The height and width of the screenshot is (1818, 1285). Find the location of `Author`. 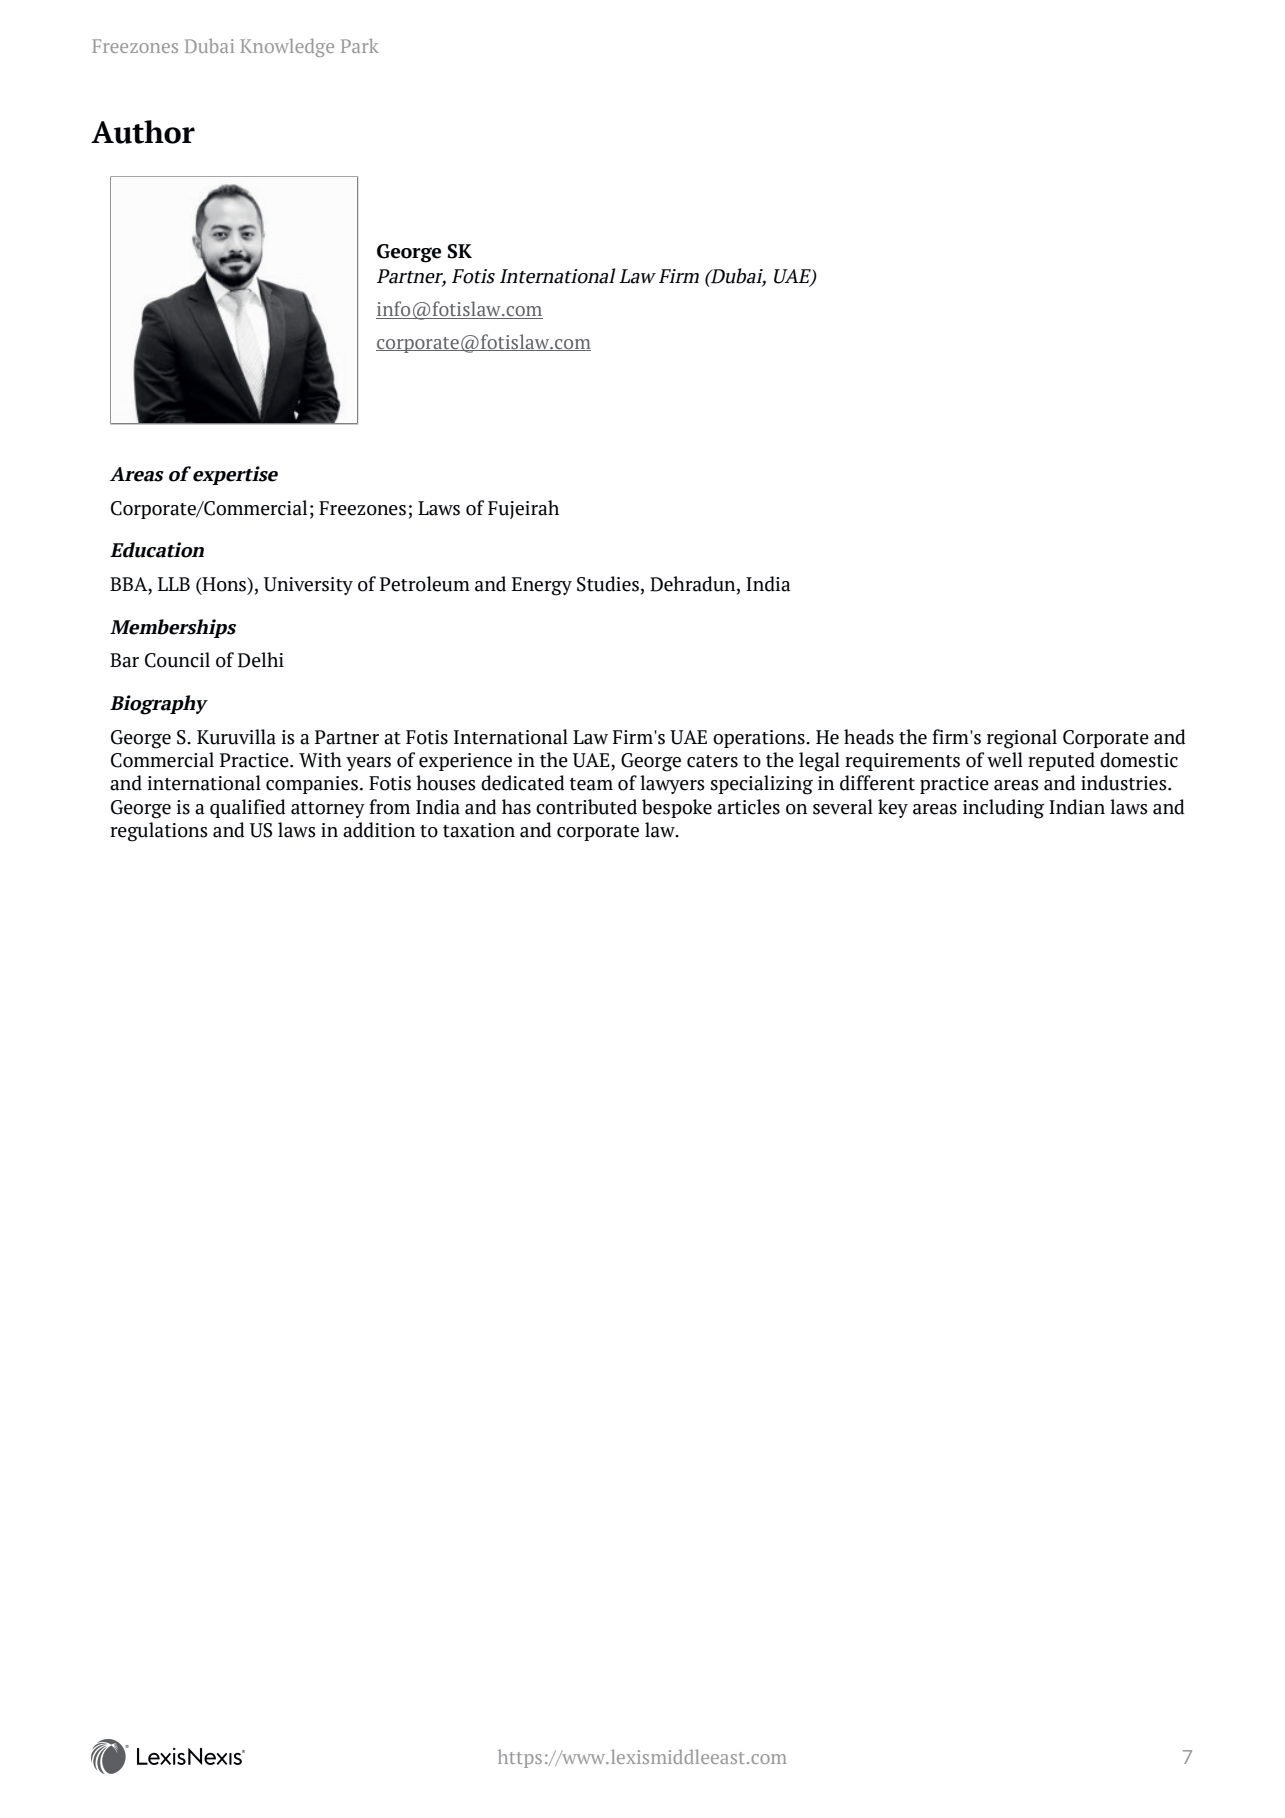

Author is located at coordinates (143, 132).
